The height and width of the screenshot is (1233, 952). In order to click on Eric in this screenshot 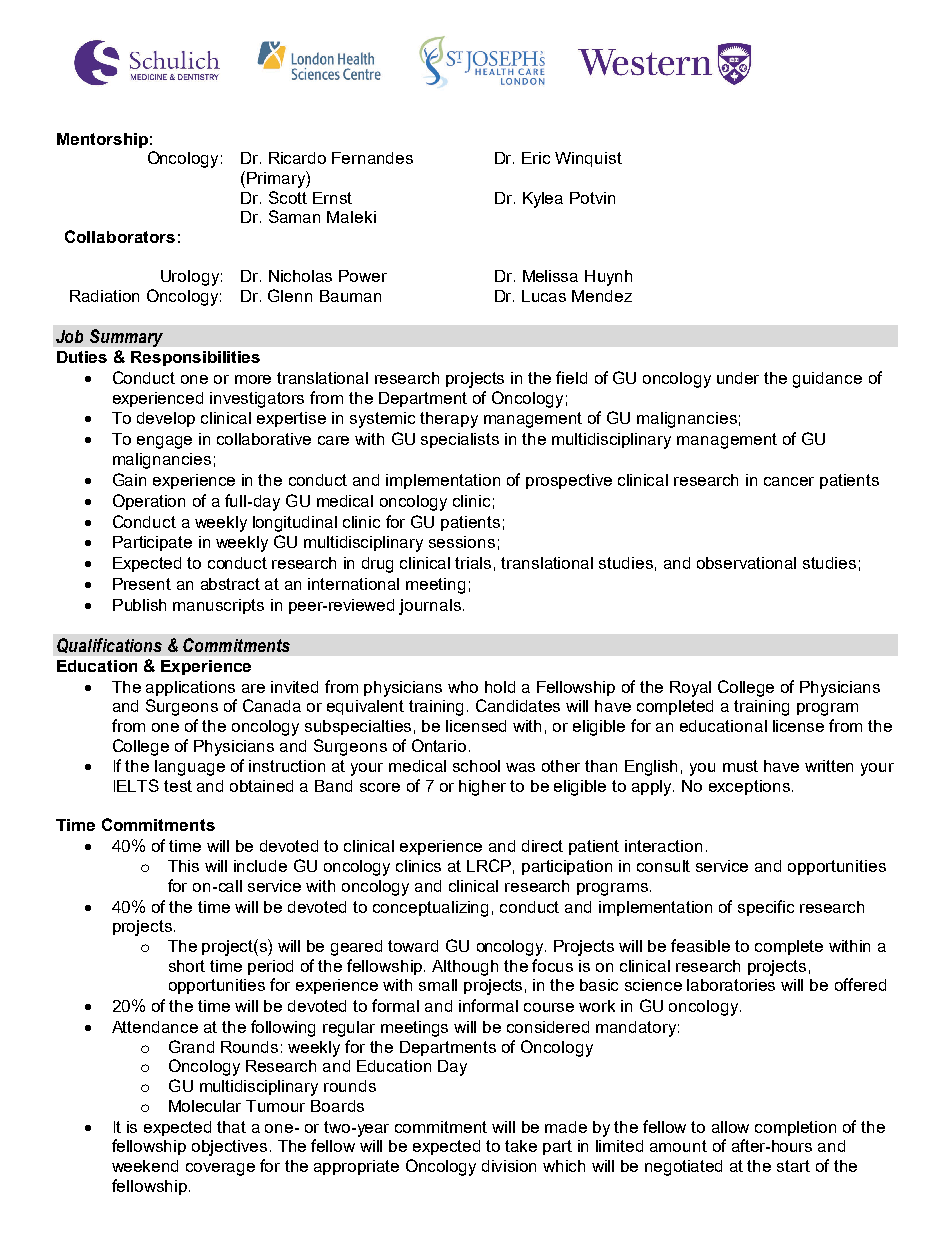, I will do `click(536, 158)`.
